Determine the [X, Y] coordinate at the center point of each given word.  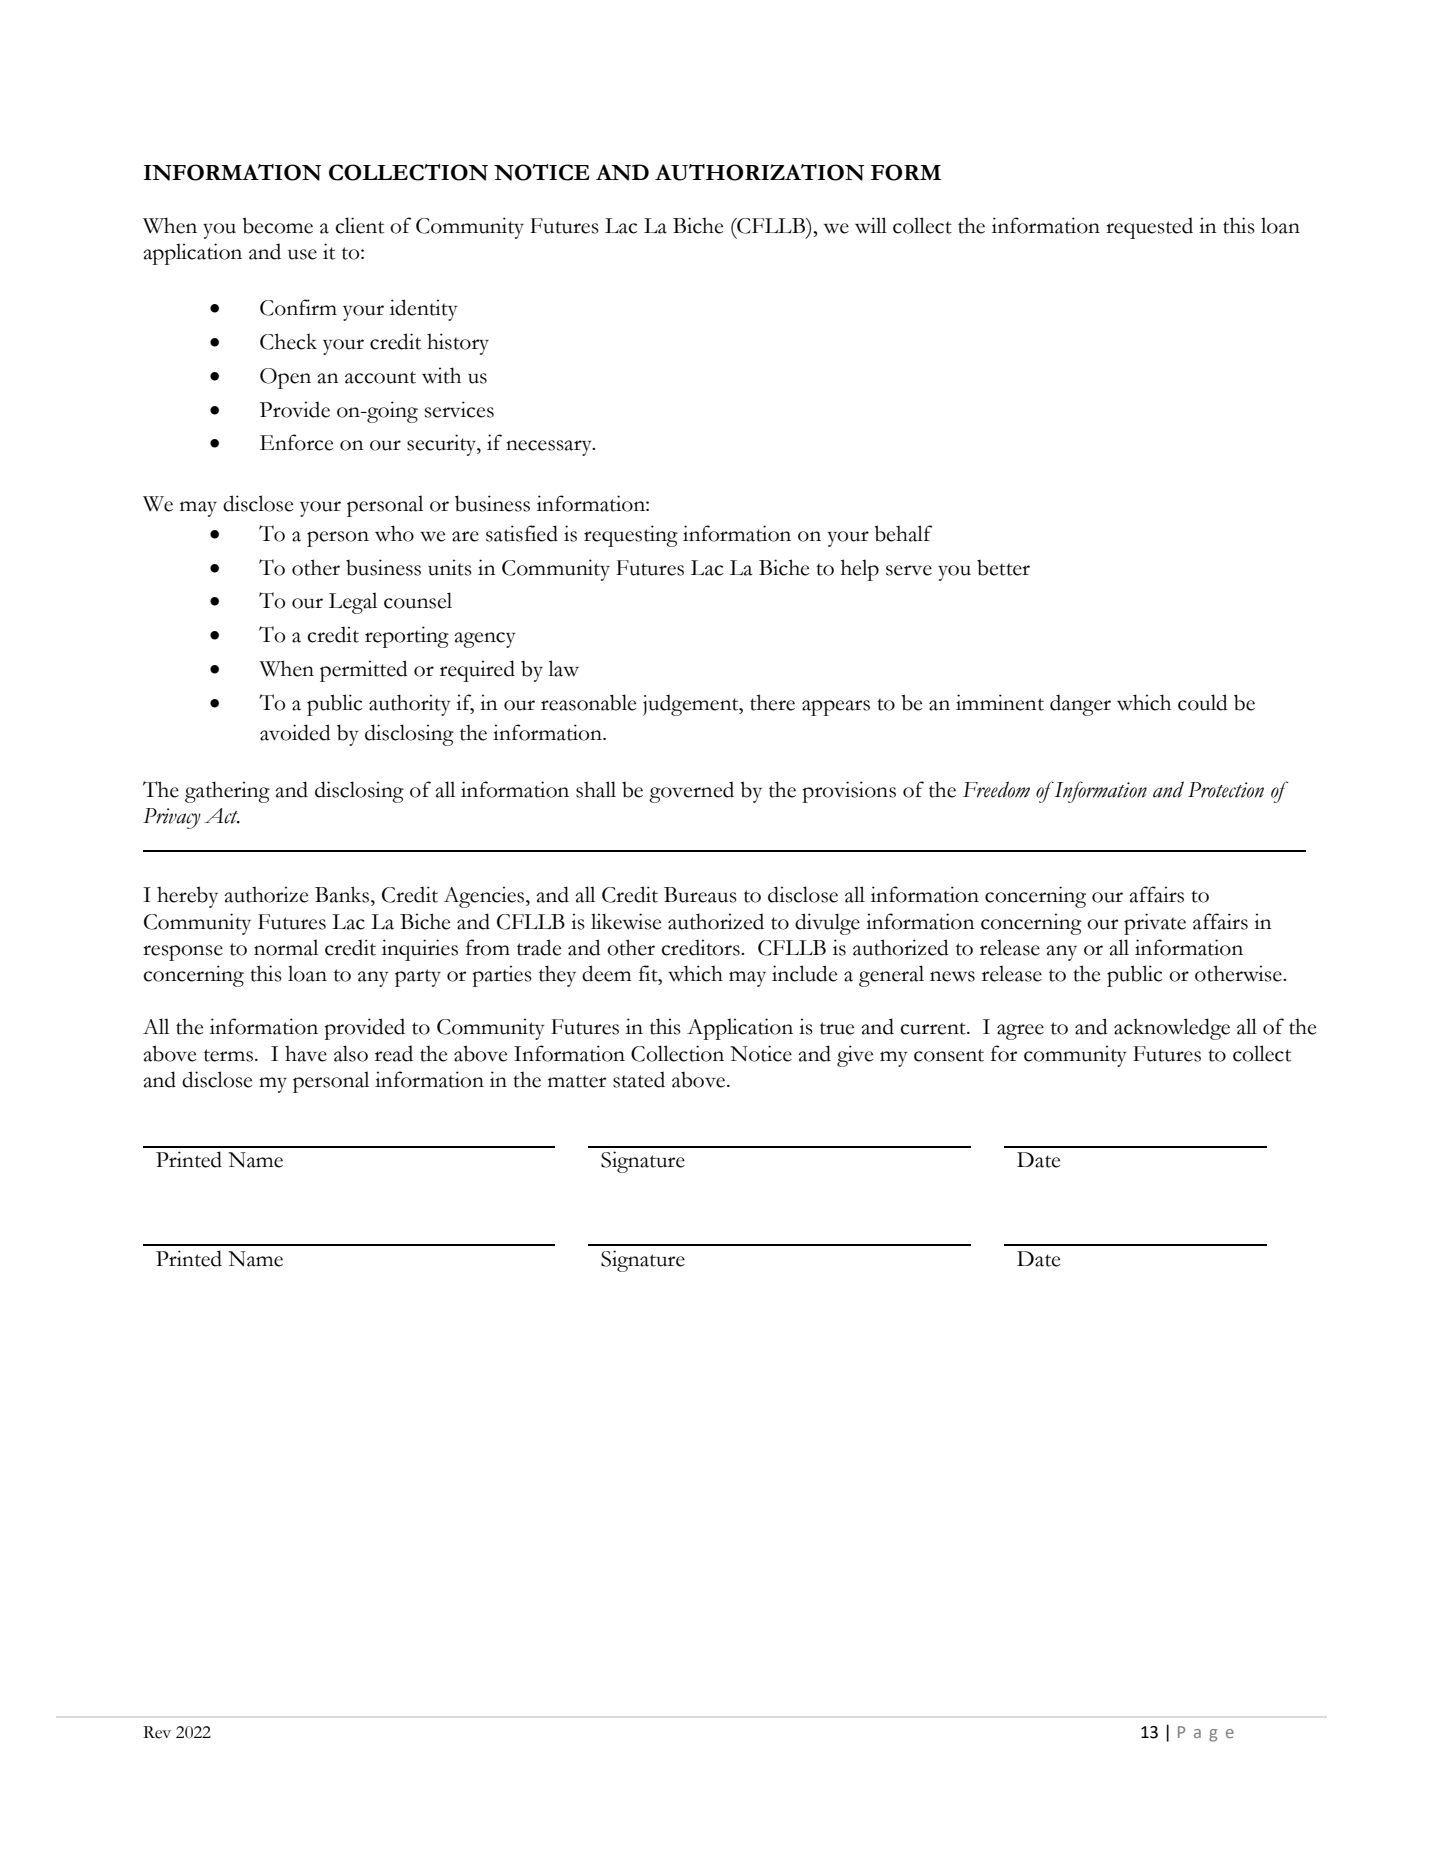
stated [639, 1079]
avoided [295, 732]
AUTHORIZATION [759, 172]
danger [1080, 705]
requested [1149, 228]
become [277, 225]
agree [1020, 1032]
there [772, 702]
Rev [157, 1732]
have [306, 1053]
